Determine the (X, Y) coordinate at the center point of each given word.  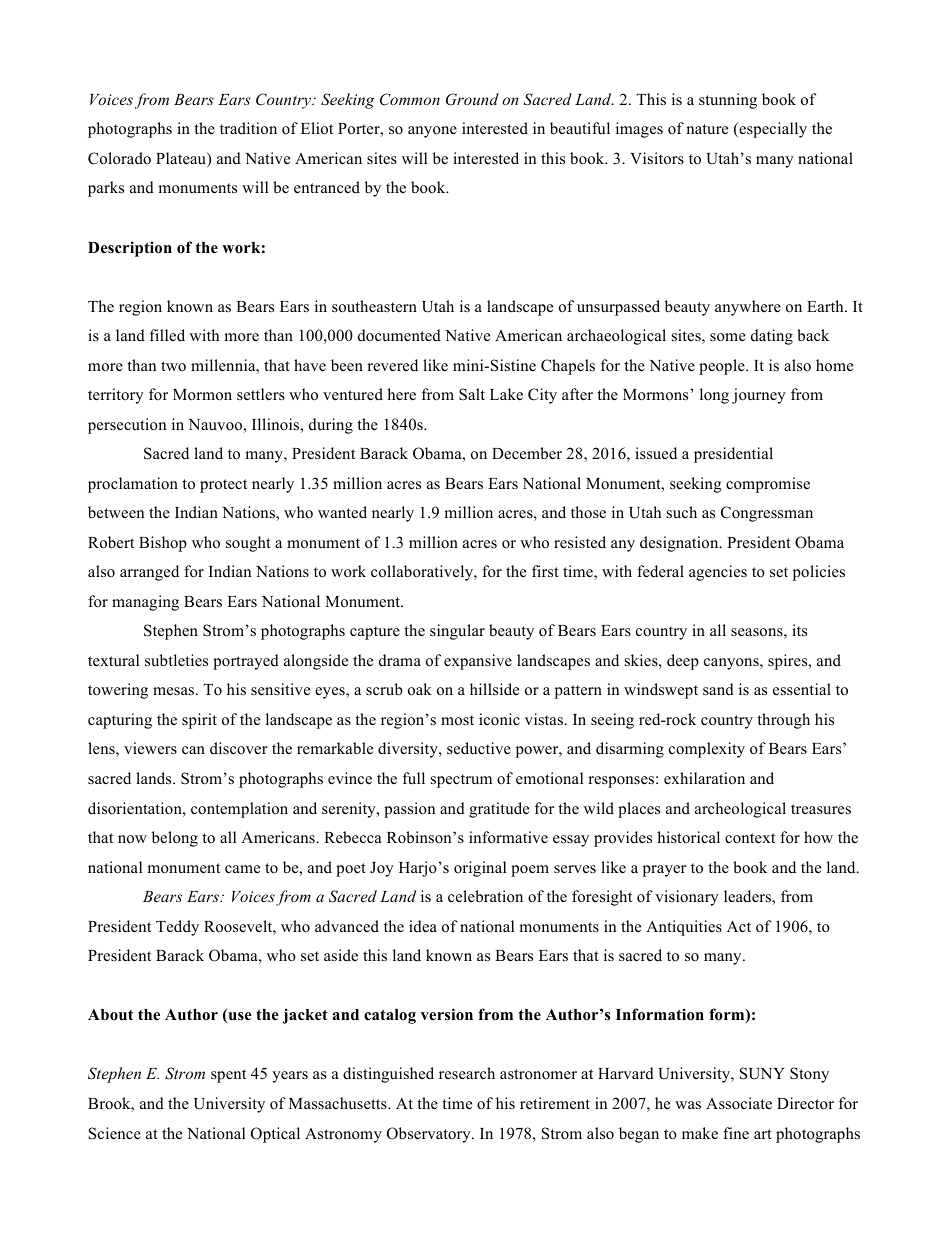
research (467, 1073)
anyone (432, 132)
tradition (248, 128)
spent (228, 1076)
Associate (739, 1103)
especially (772, 130)
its (799, 630)
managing (145, 603)
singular (457, 632)
